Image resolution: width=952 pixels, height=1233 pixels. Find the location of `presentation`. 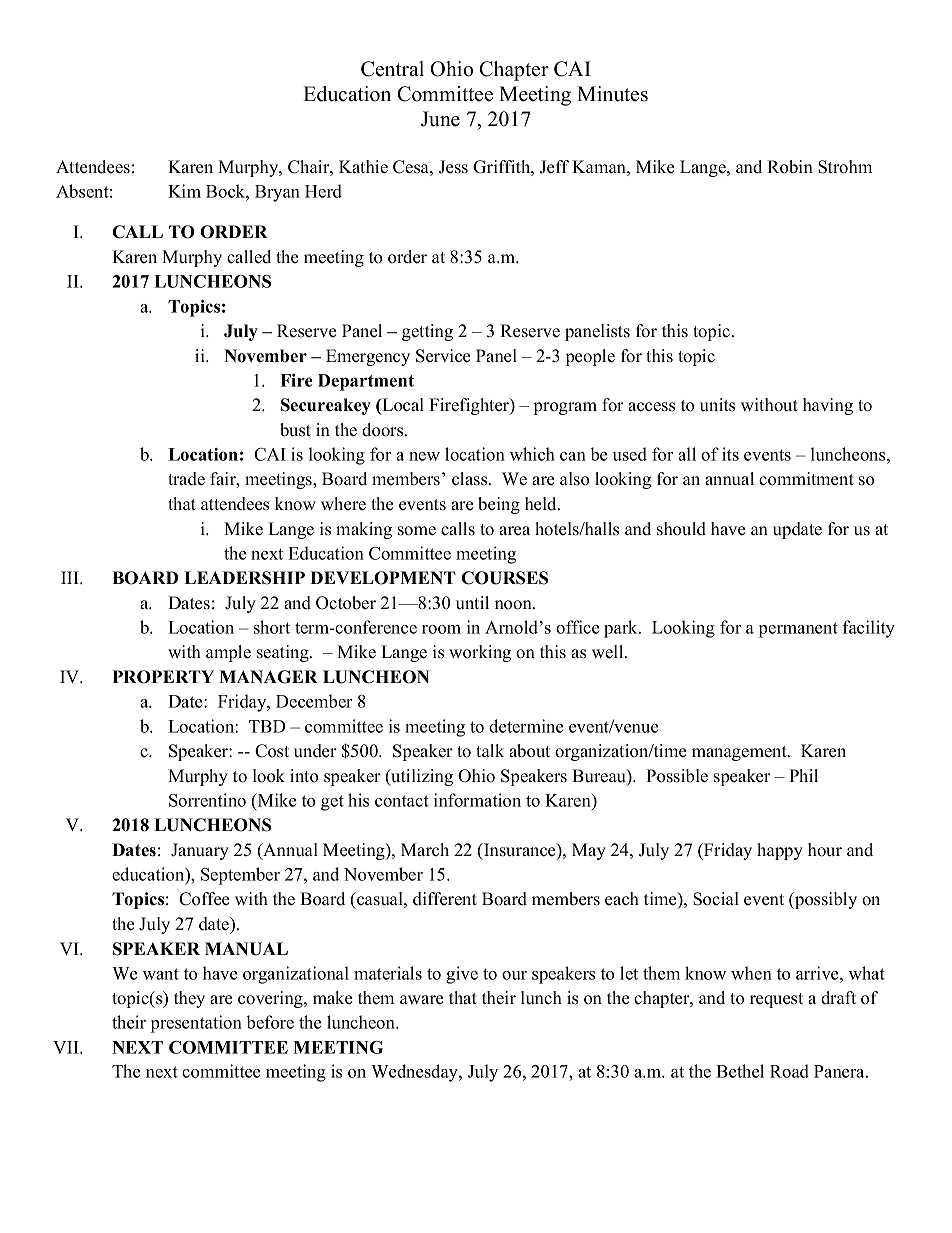

presentation is located at coordinates (196, 1024).
